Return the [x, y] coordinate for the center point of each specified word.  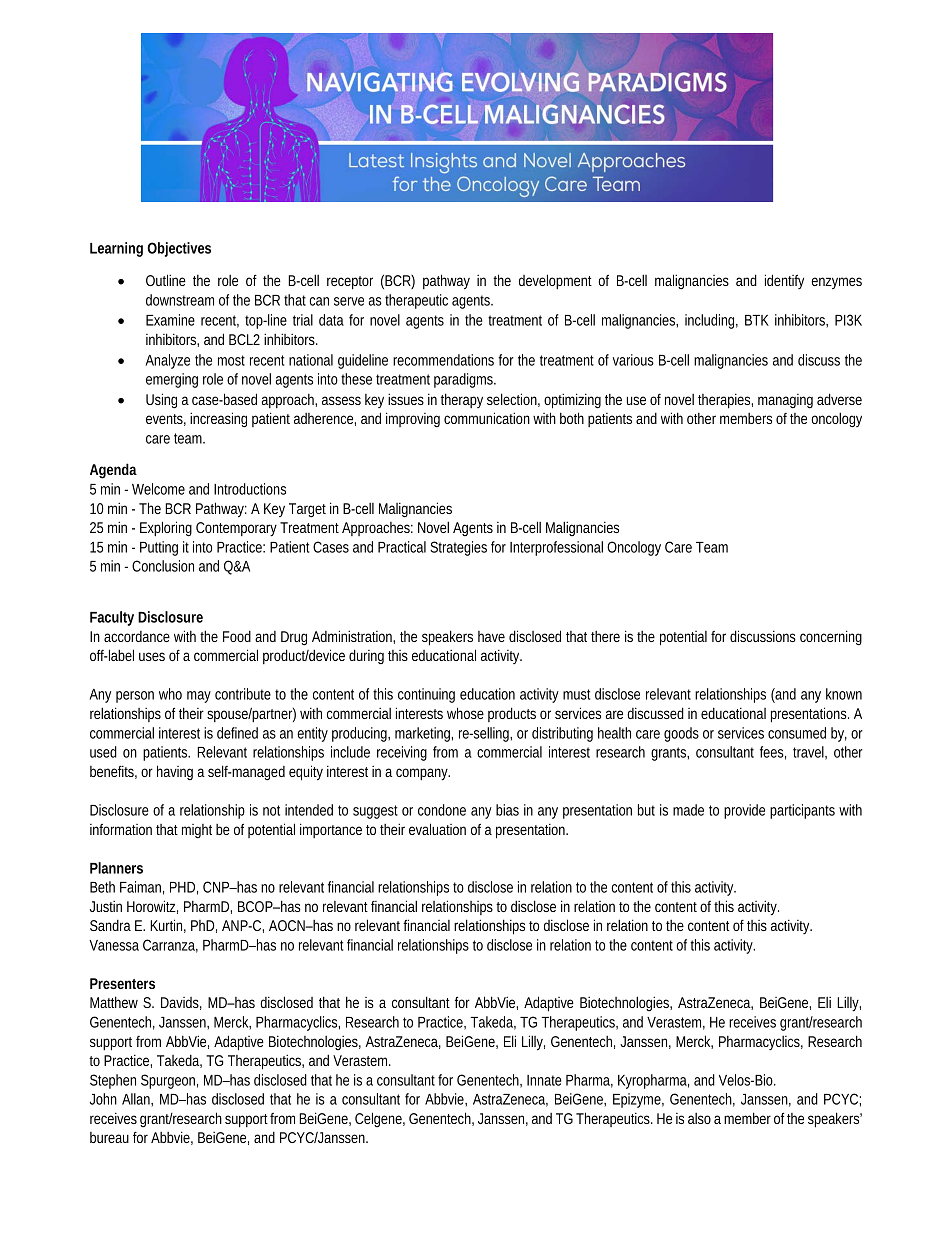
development [555, 281]
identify [784, 281]
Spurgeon [169, 1081]
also [699, 1118]
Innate [544, 1080]
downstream [180, 300]
